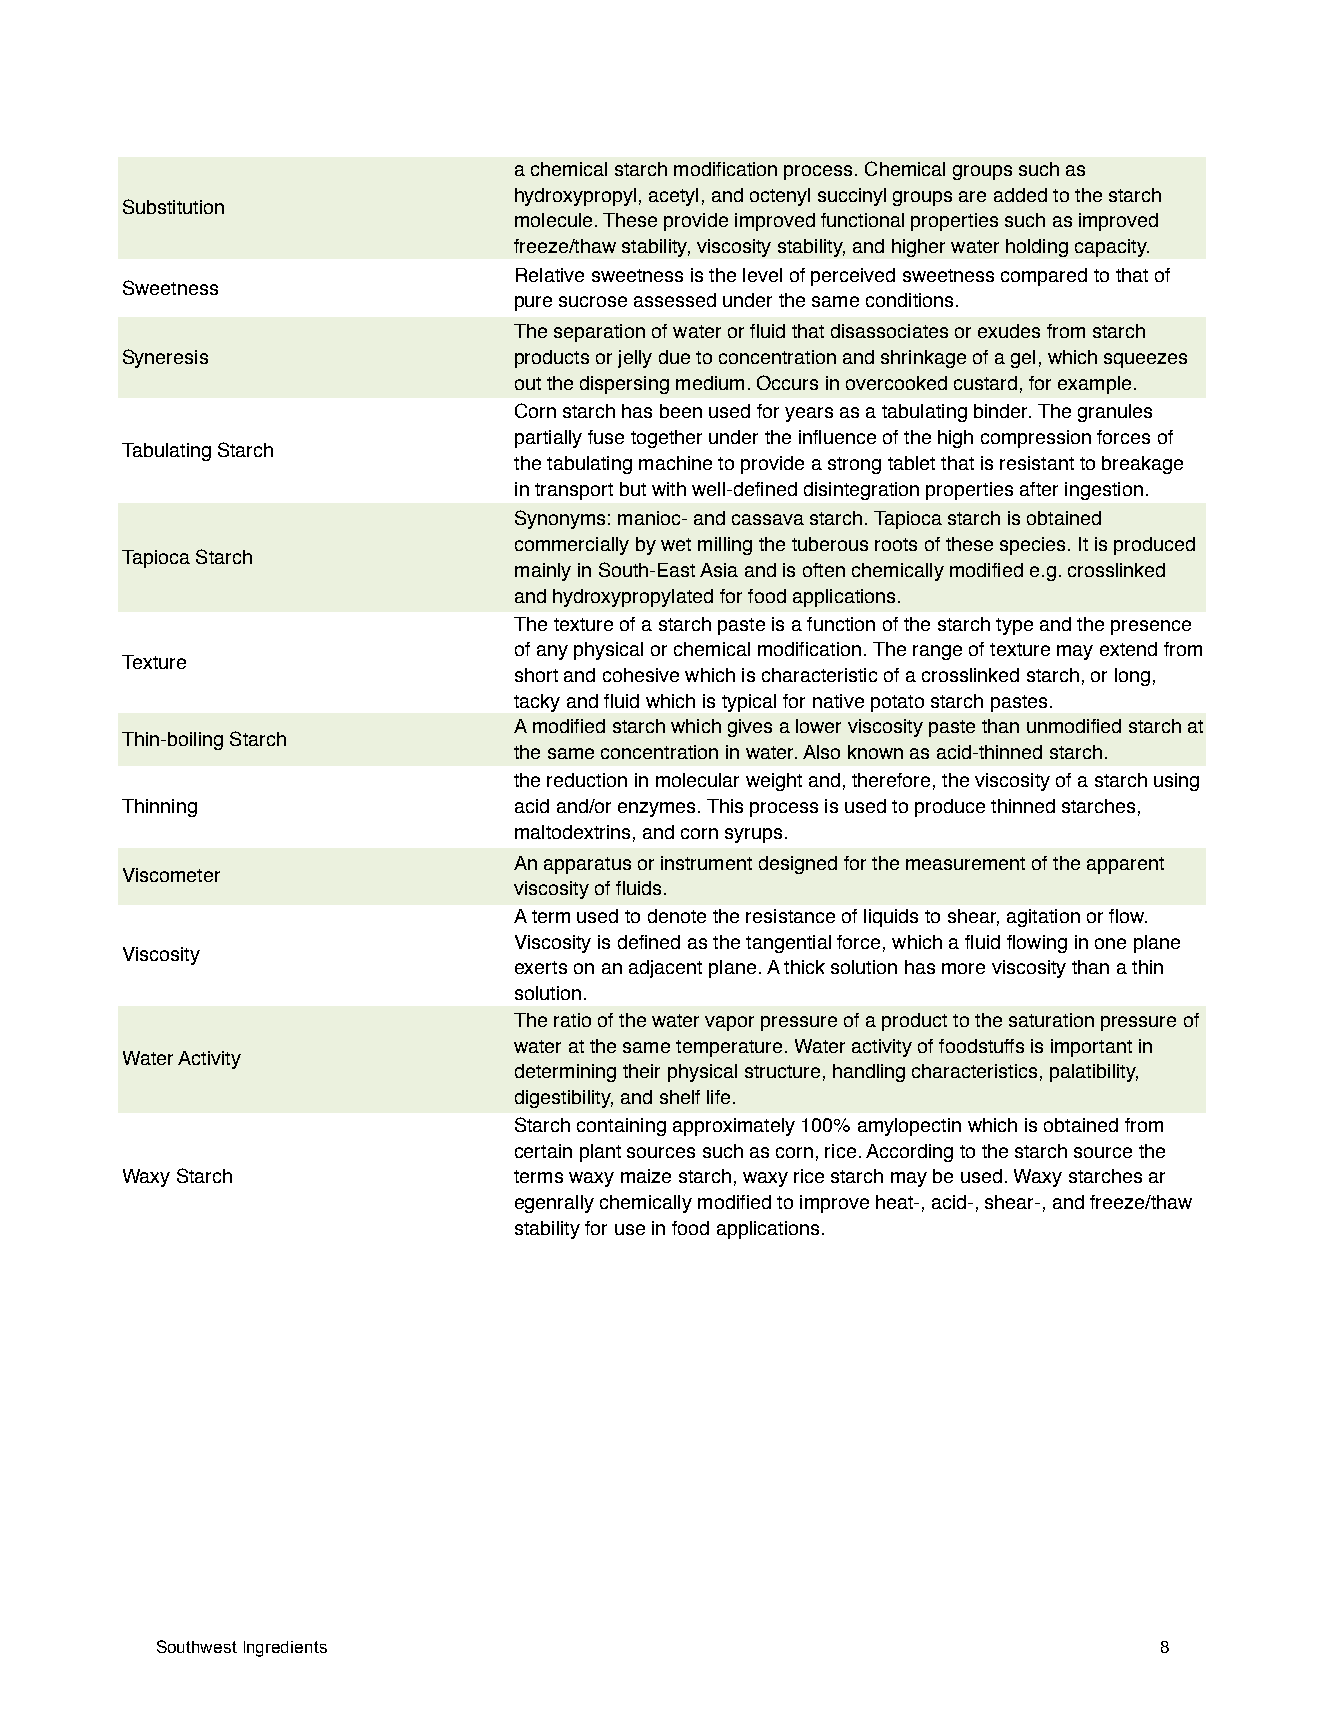  Describe the element at coordinates (171, 875) in the screenshot. I see `Viscometer` at that location.
